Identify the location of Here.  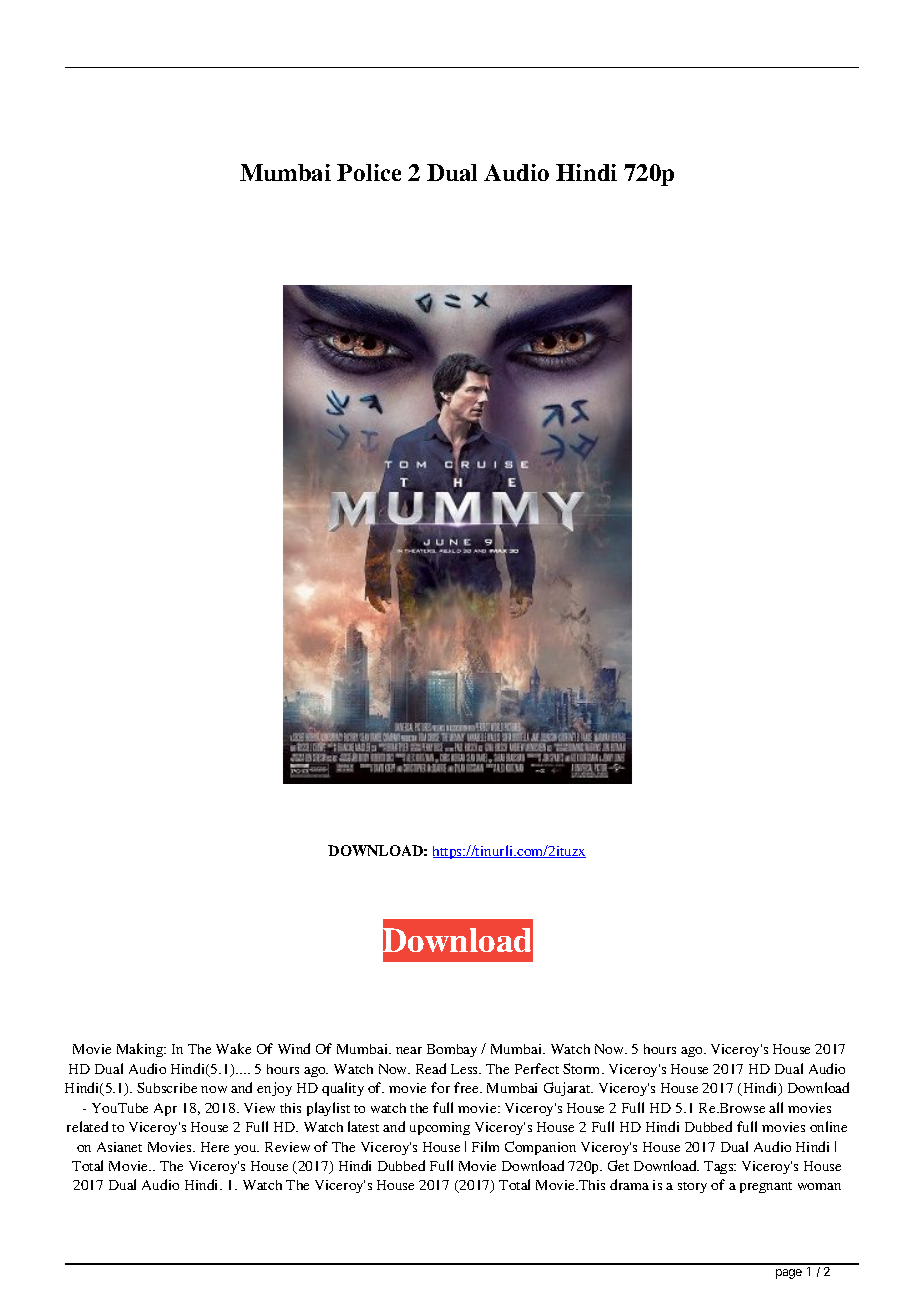
(215, 1147).
